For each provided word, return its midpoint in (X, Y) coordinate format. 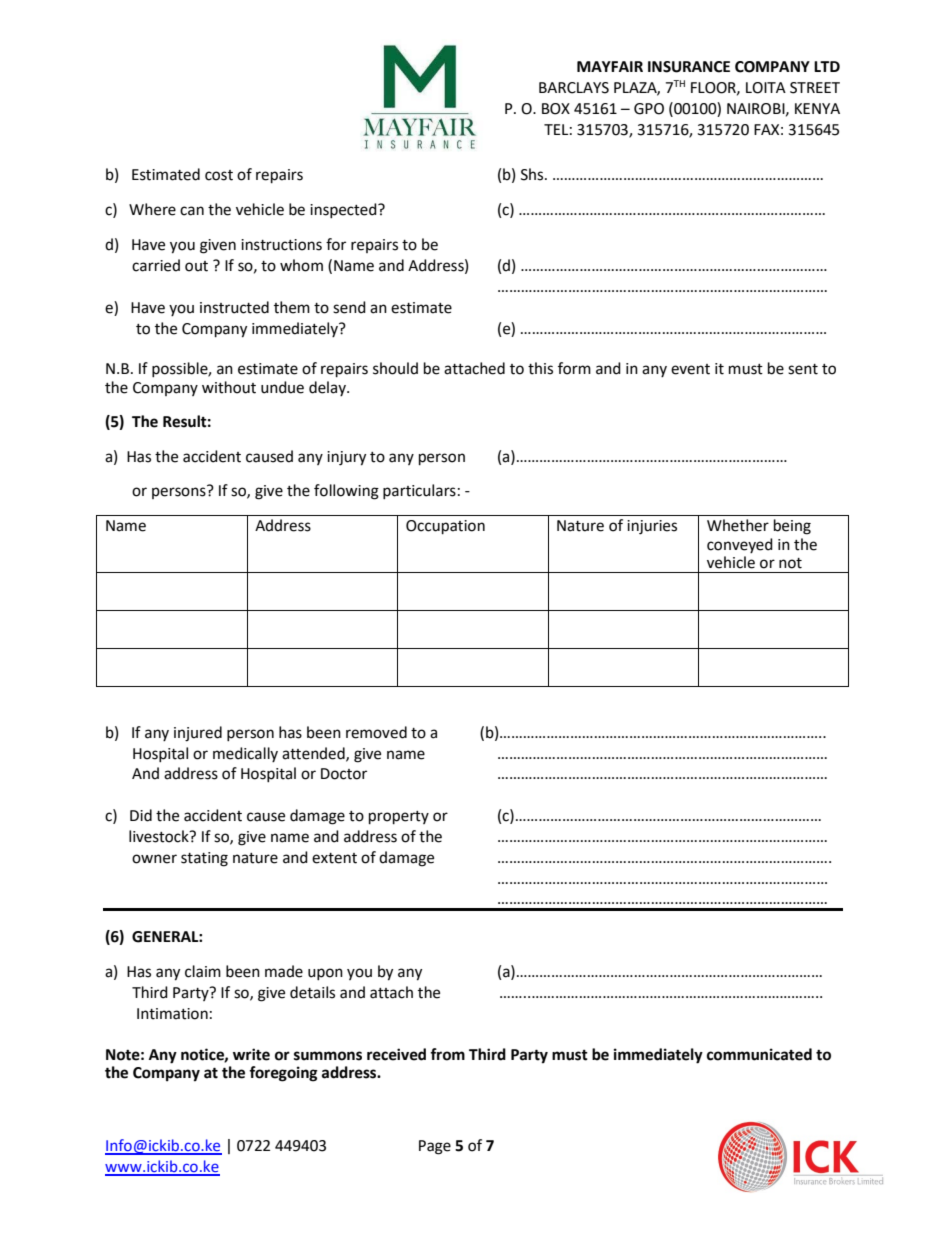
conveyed (740, 545)
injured (198, 734)
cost (219, 175)
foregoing (283, 1074)
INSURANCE (689, 67)
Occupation (445, 527)
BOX (556, 109)
